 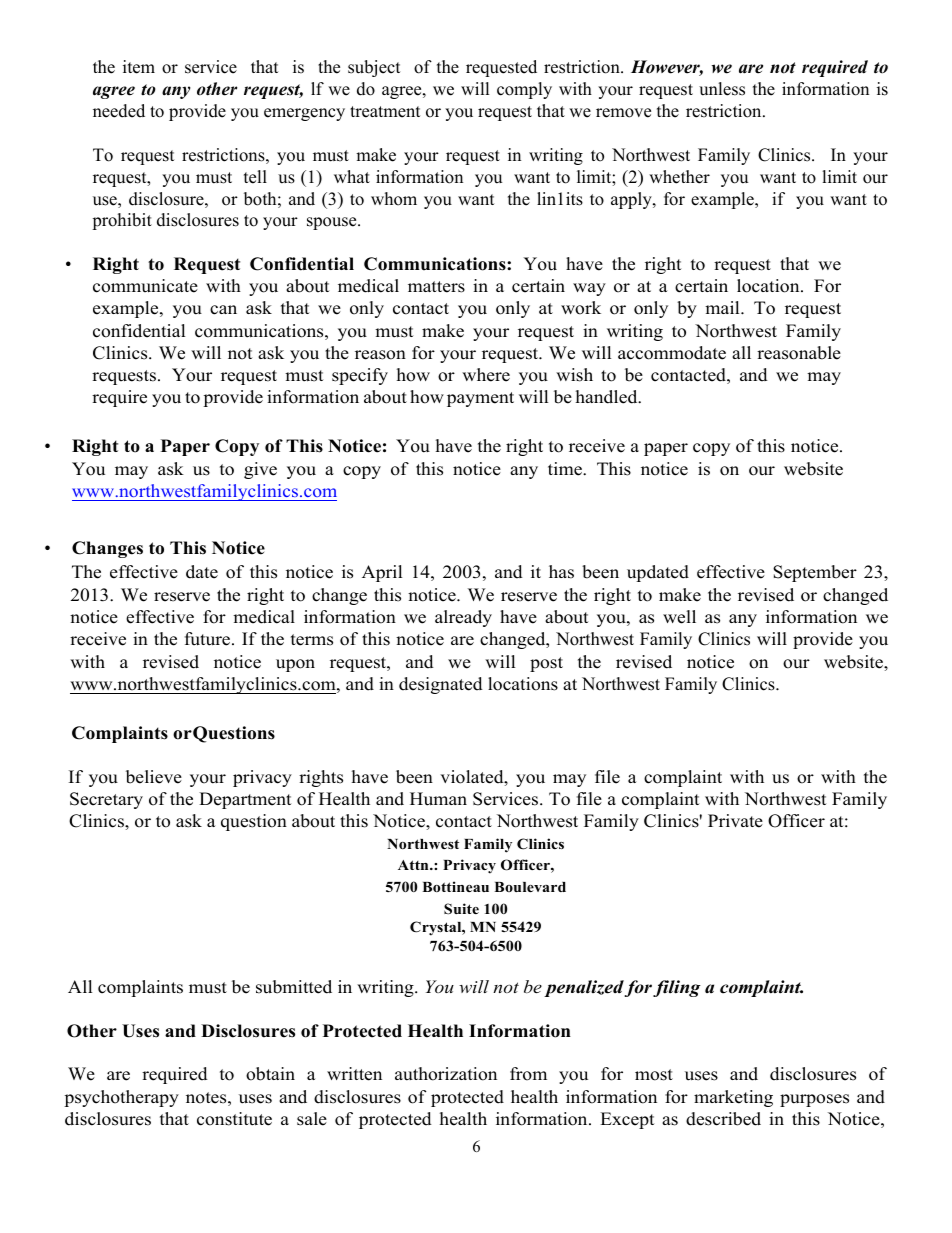 I want to click on future, so click(x=209, y=639).
